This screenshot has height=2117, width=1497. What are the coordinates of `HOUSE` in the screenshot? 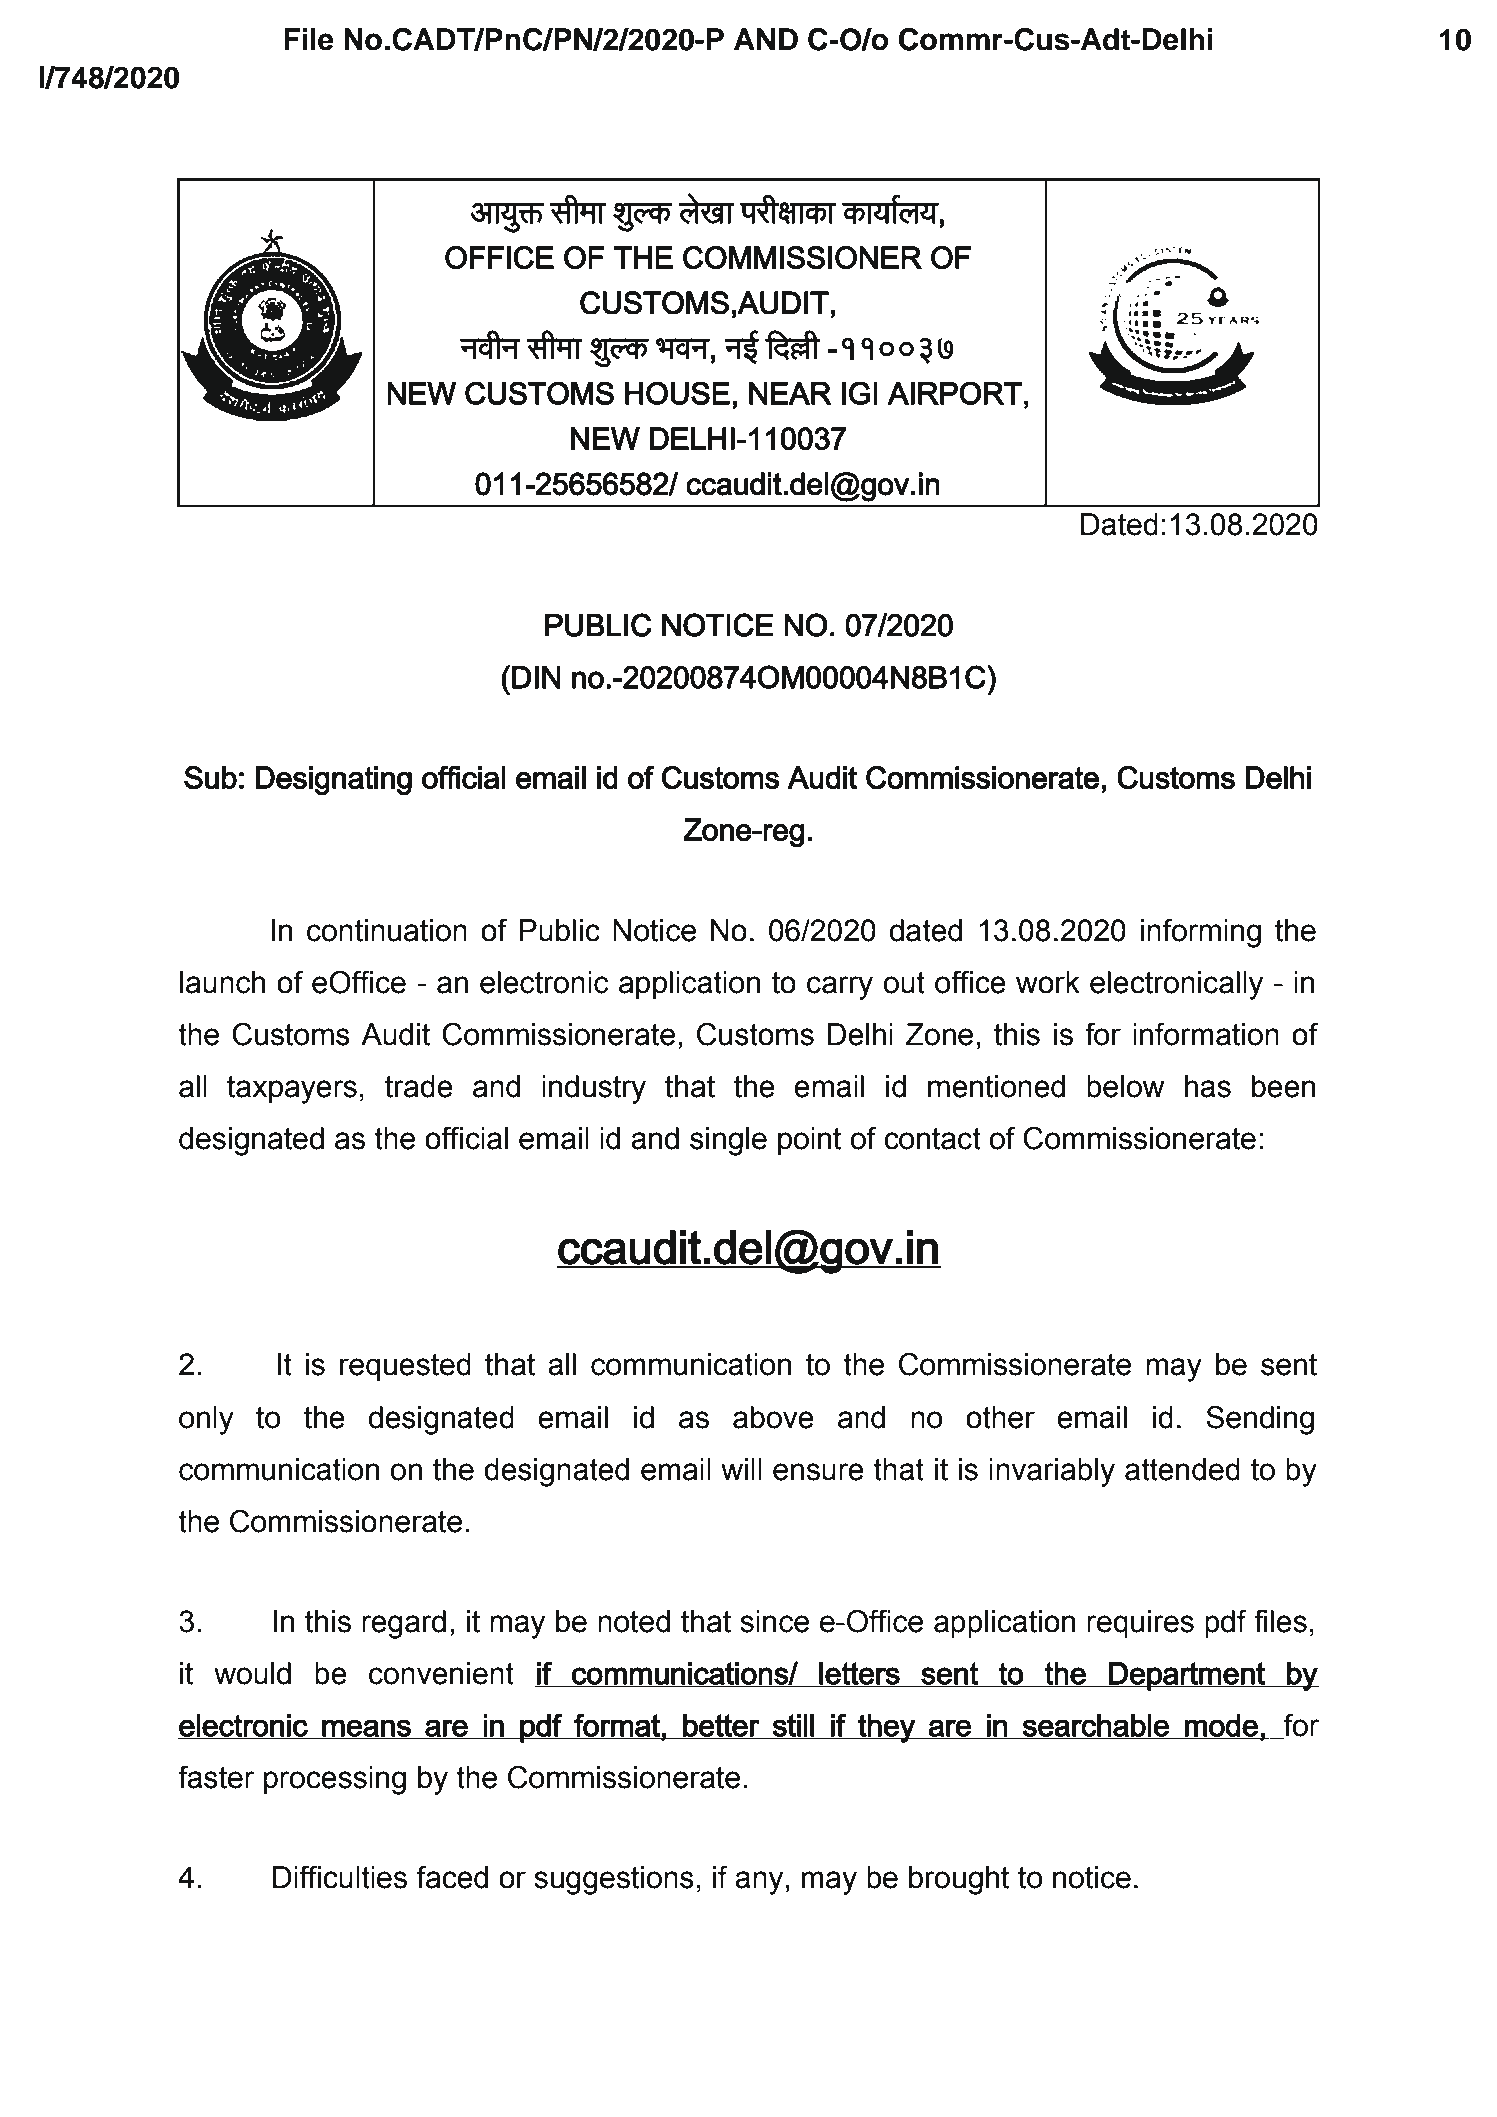 It's located at (677, 393).
